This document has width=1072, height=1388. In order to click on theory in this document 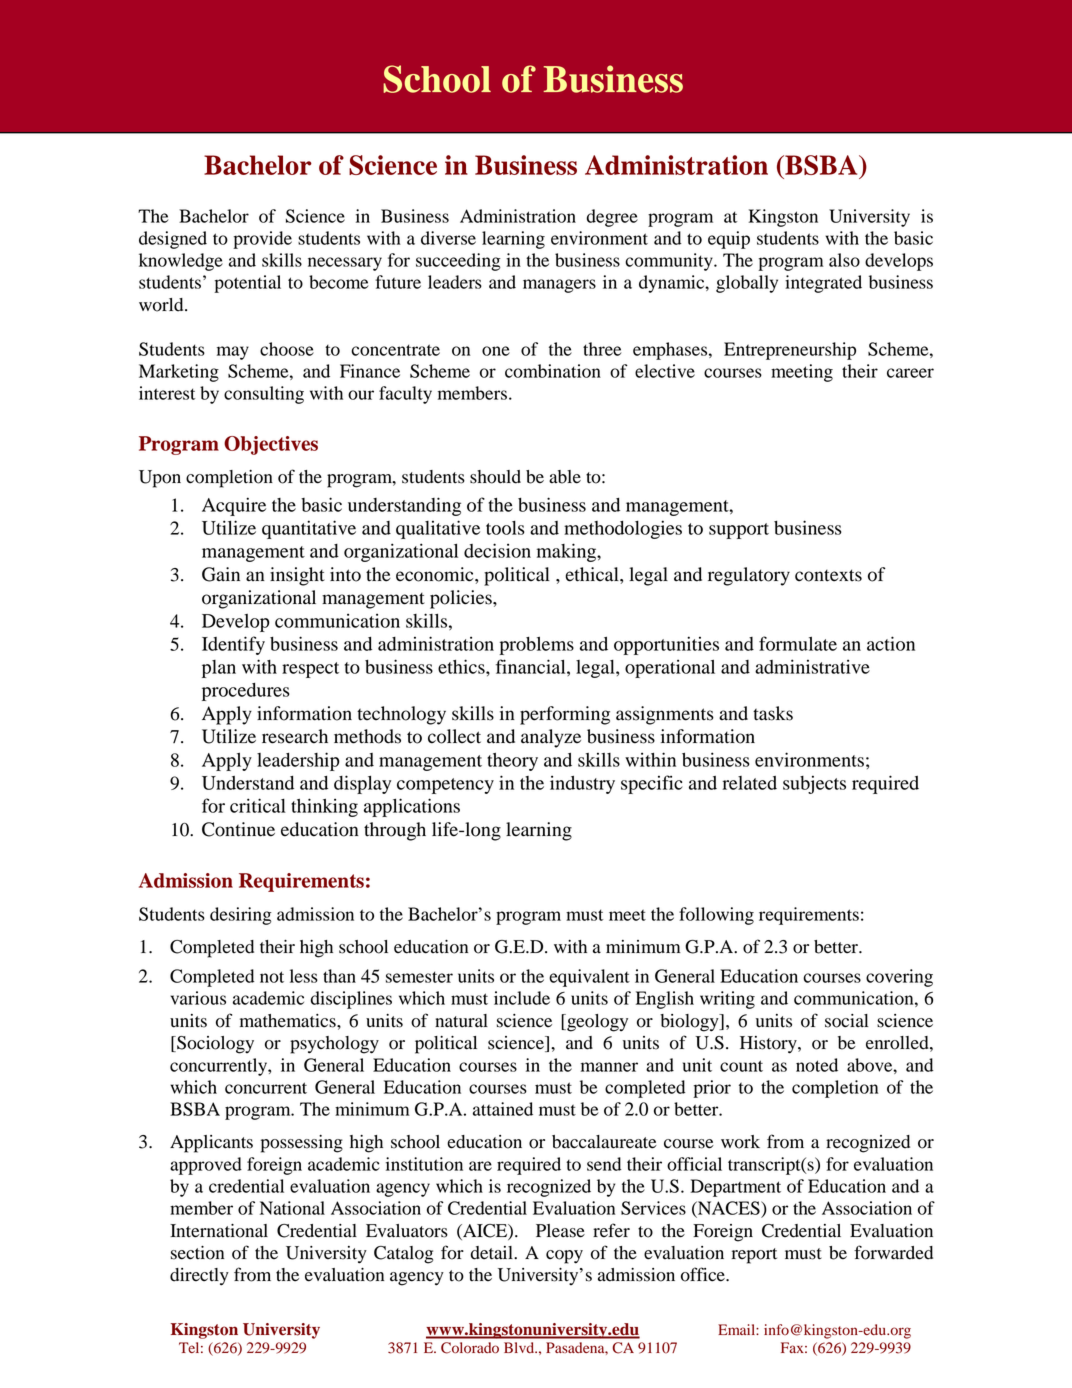, I will do `click(512, 762)`.
